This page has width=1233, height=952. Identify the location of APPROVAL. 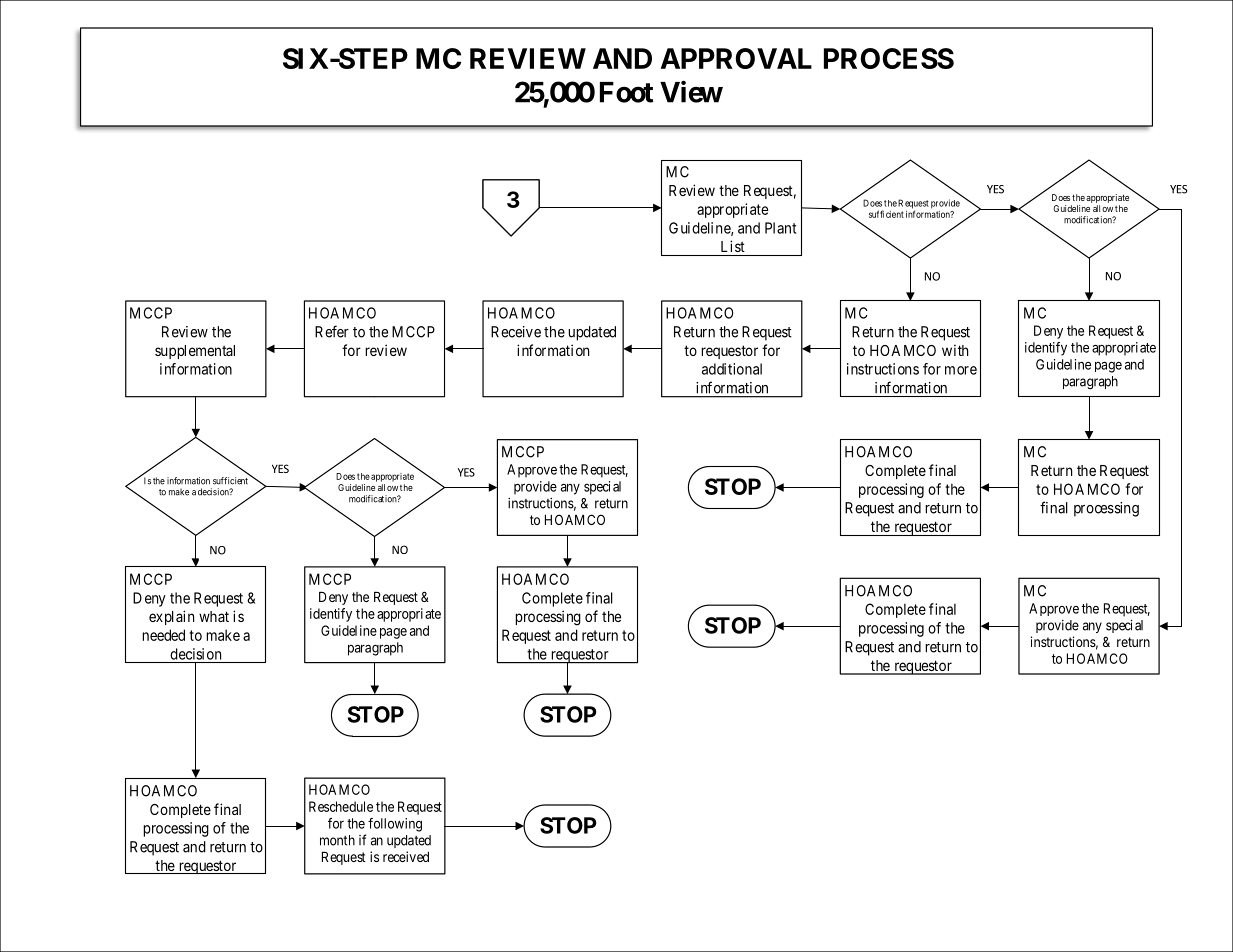
(736, 58).
